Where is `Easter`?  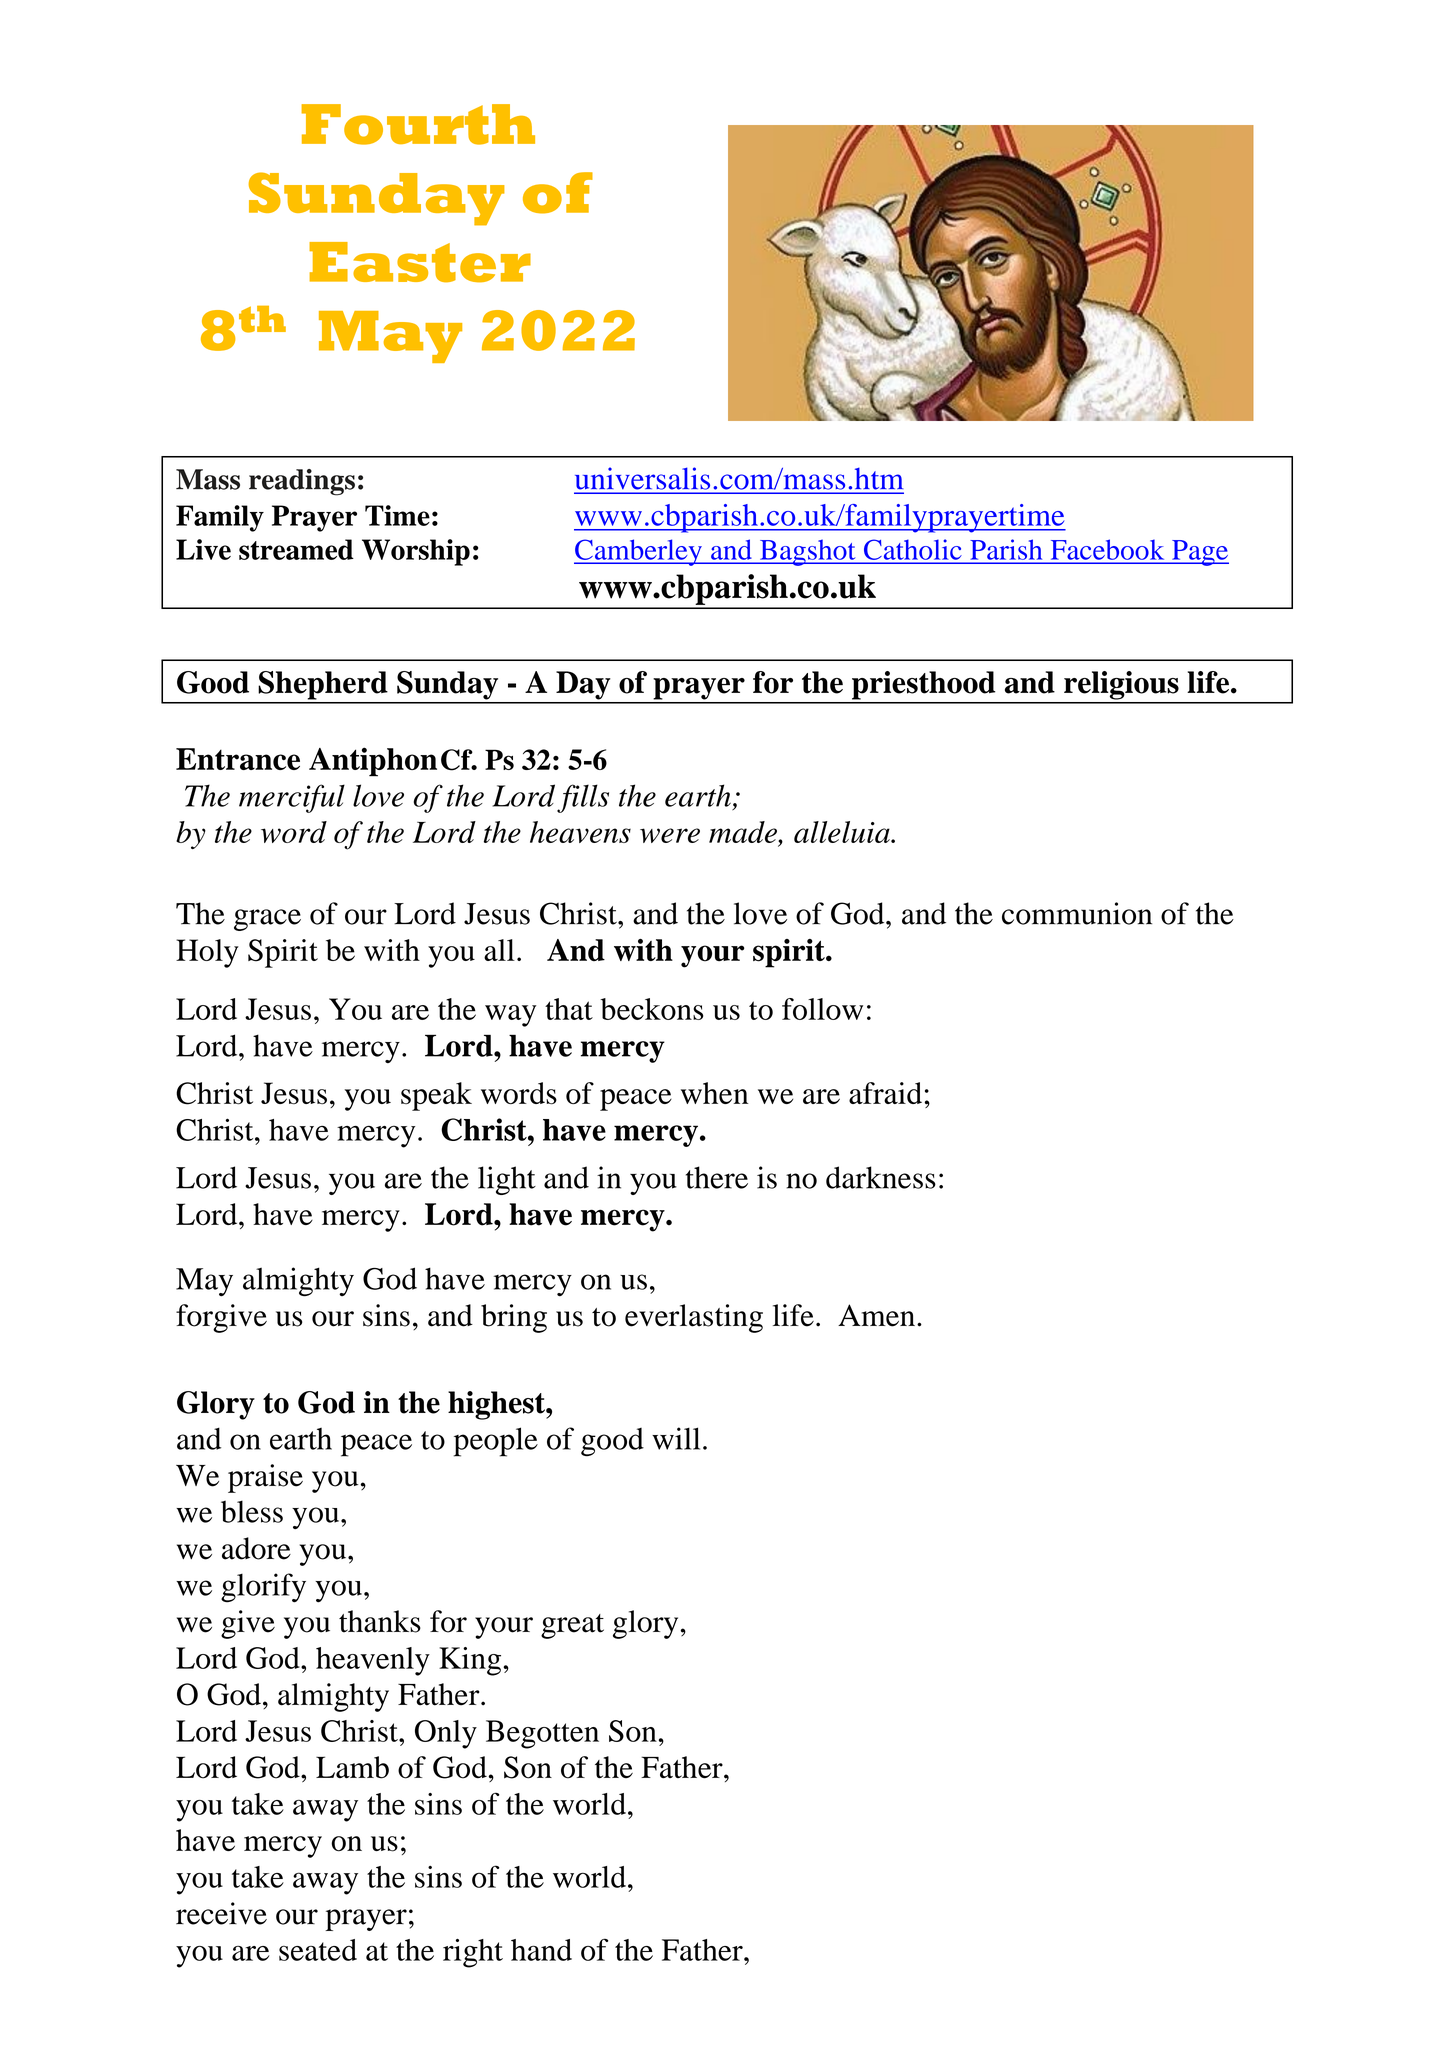 Easter is located at coordinates (420, 262).
